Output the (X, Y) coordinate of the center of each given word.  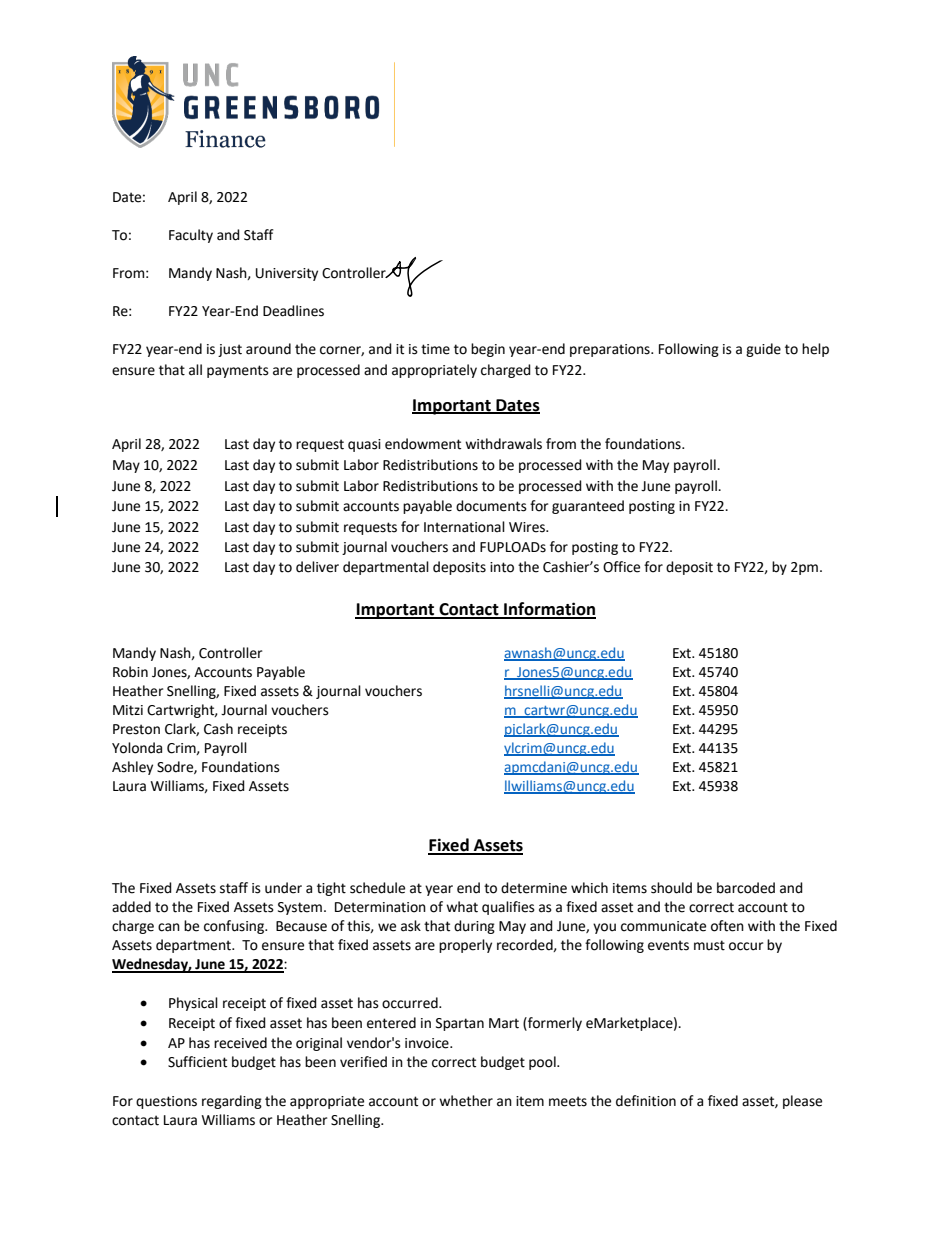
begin (488, 350)
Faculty (191, 236)
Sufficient (197, 1062)
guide (763, 350)
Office (621, 567)
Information (549, 610)
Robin (130, 672)
